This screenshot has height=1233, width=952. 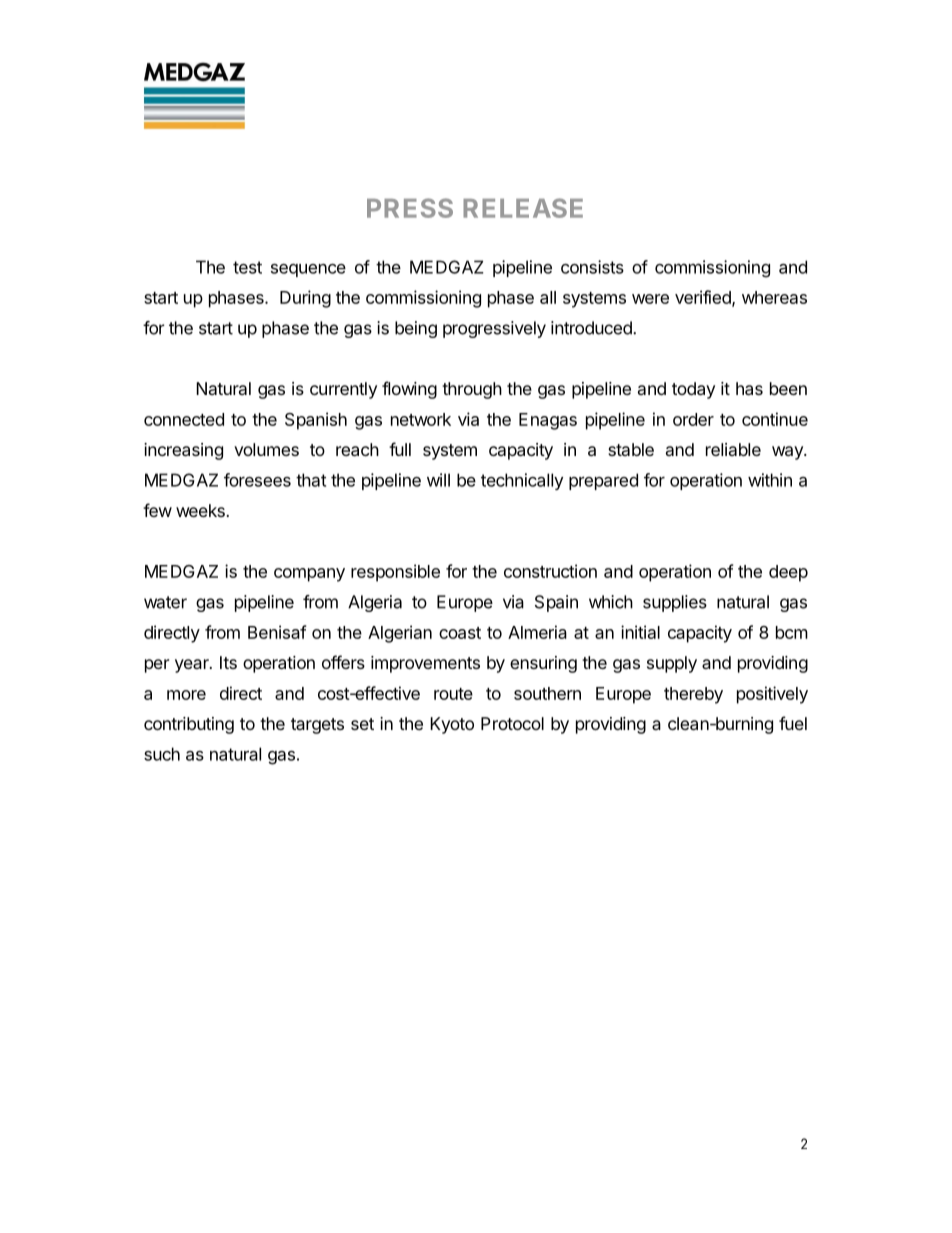 I want to click on construction, so click(x=550, y=571).
